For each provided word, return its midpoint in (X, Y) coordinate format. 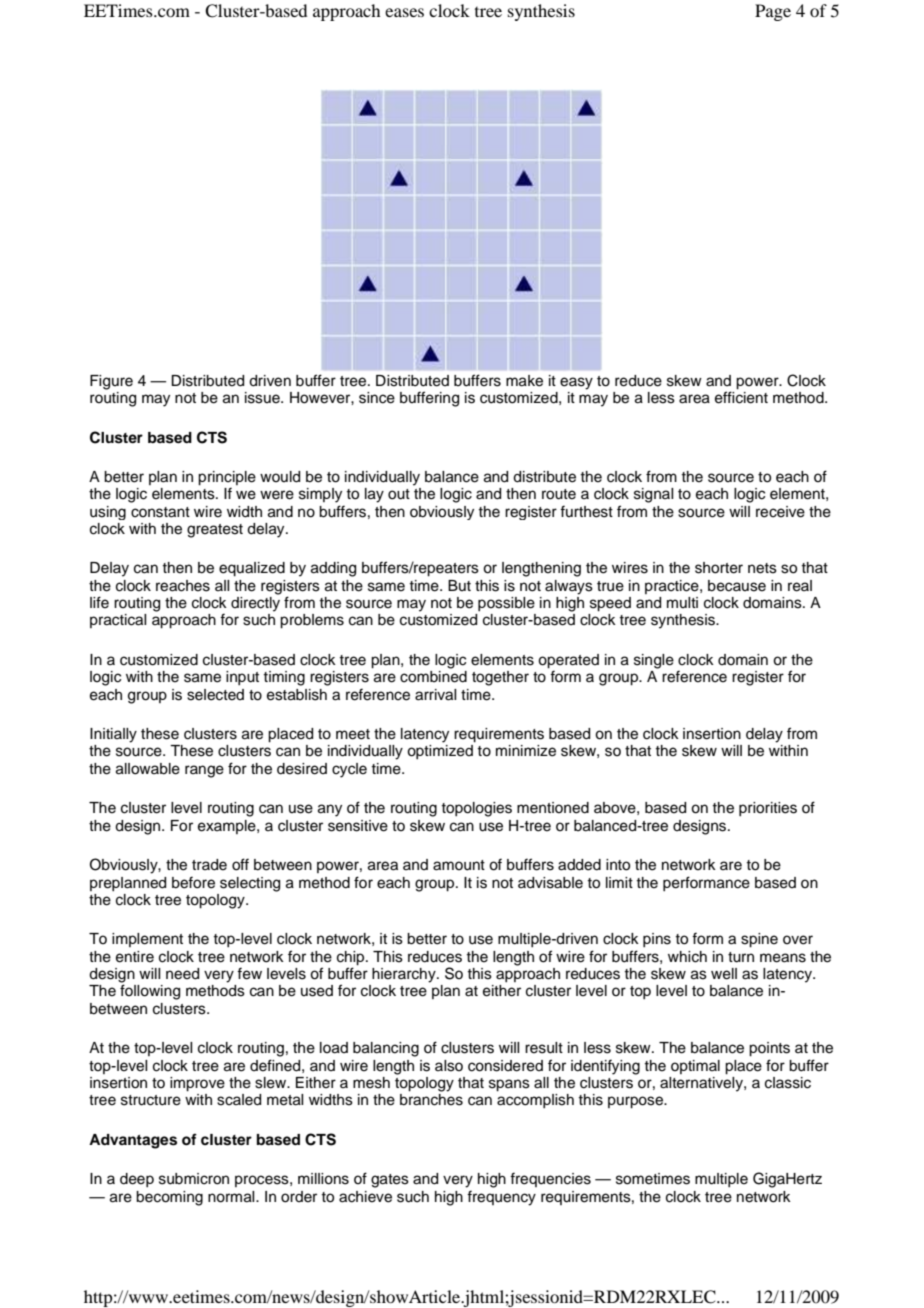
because (737, 586)
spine (759, 940)
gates (390, 1181)
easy (576, 383)
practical (118, 621)
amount (459, 865)
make (524, 381)
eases (404, 12)
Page (773, 12)
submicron (194, 1179)
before (193, 882)
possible (506, 604)
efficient (741, 396)
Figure (111, 382)
